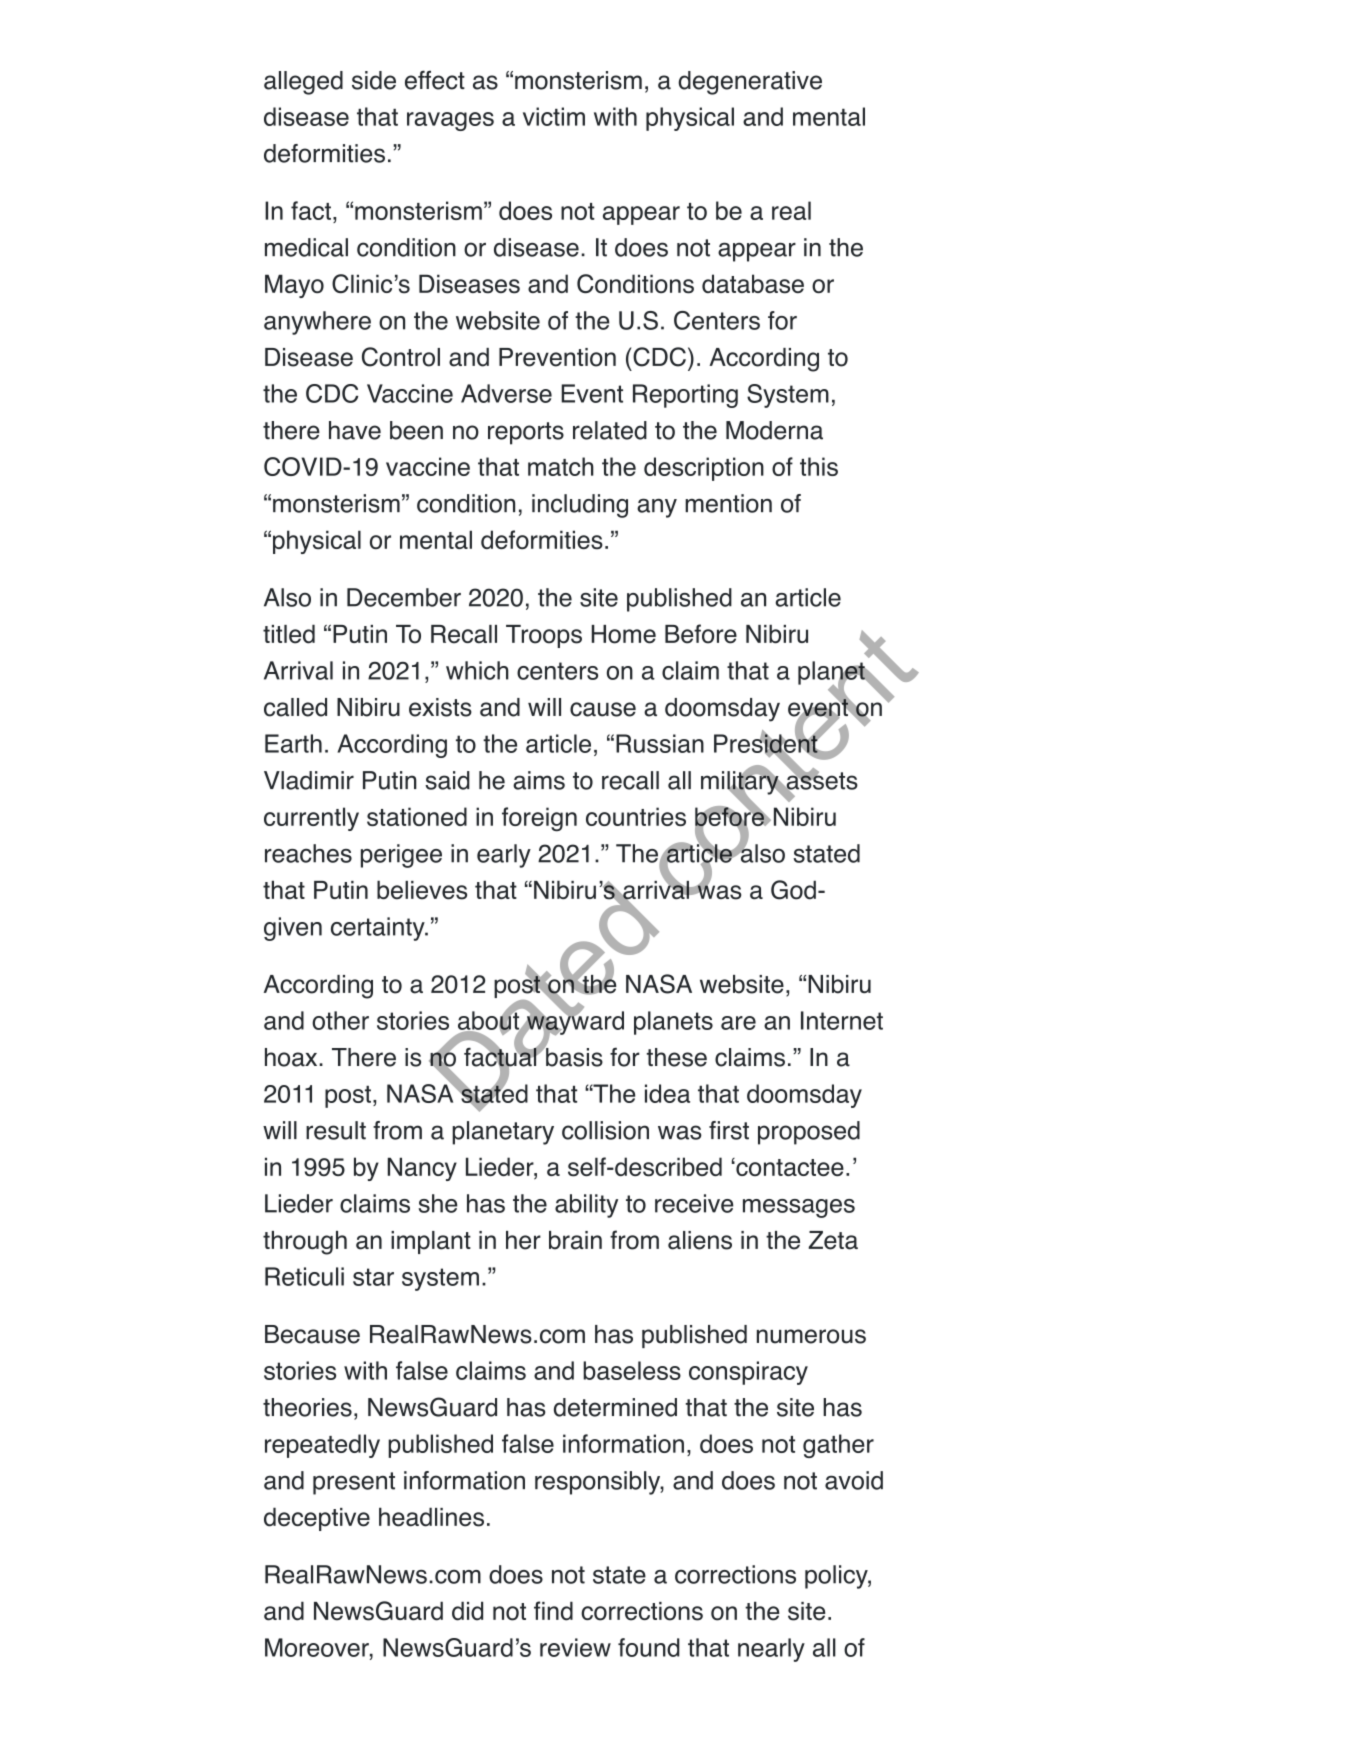  I want to click on perigee, so click(401, 856).
